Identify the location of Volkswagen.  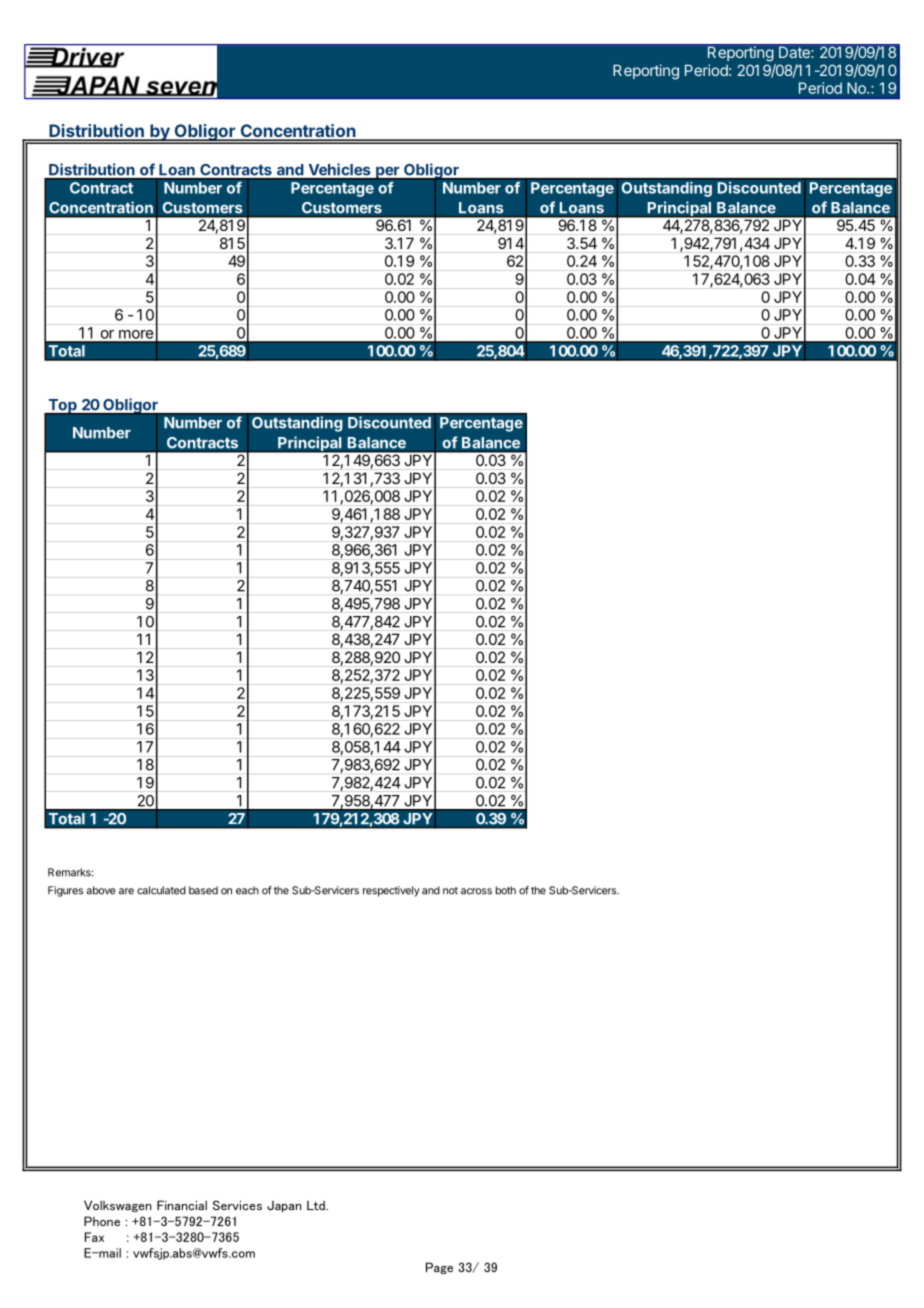
(117, 1206).
